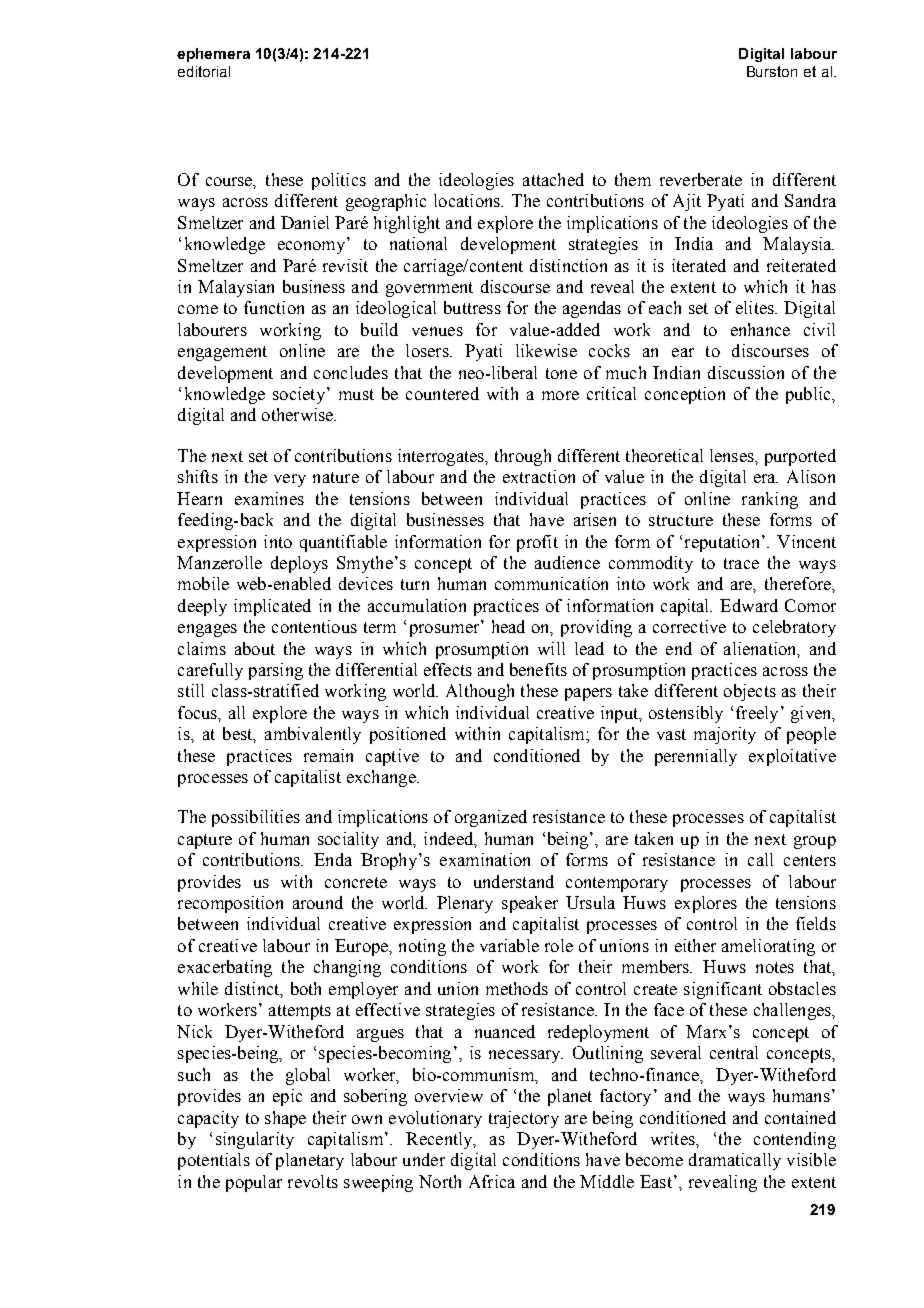  I want to click on singularity, so click(255, 1140).
